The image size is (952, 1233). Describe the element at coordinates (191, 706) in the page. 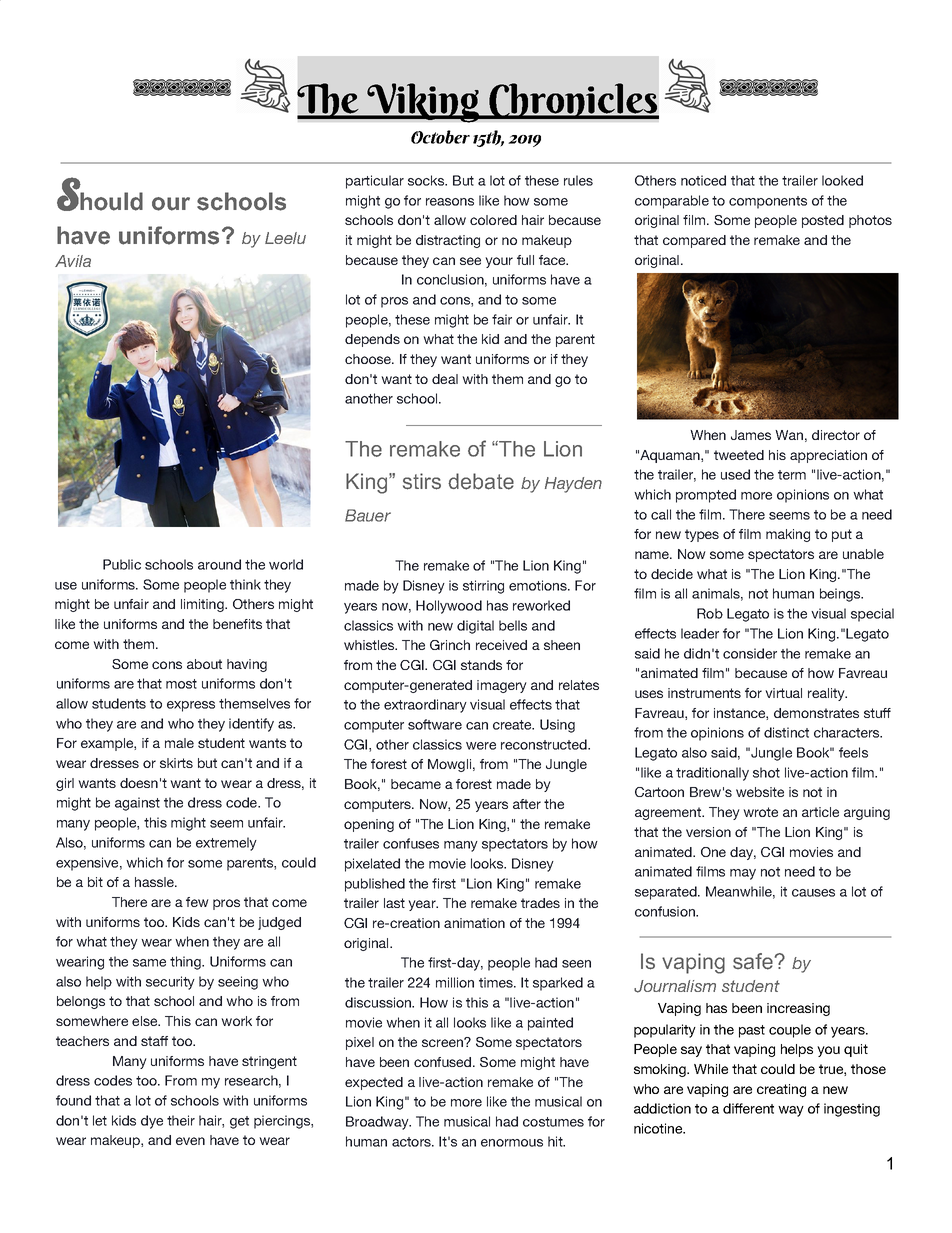

I see `express` at that location.
